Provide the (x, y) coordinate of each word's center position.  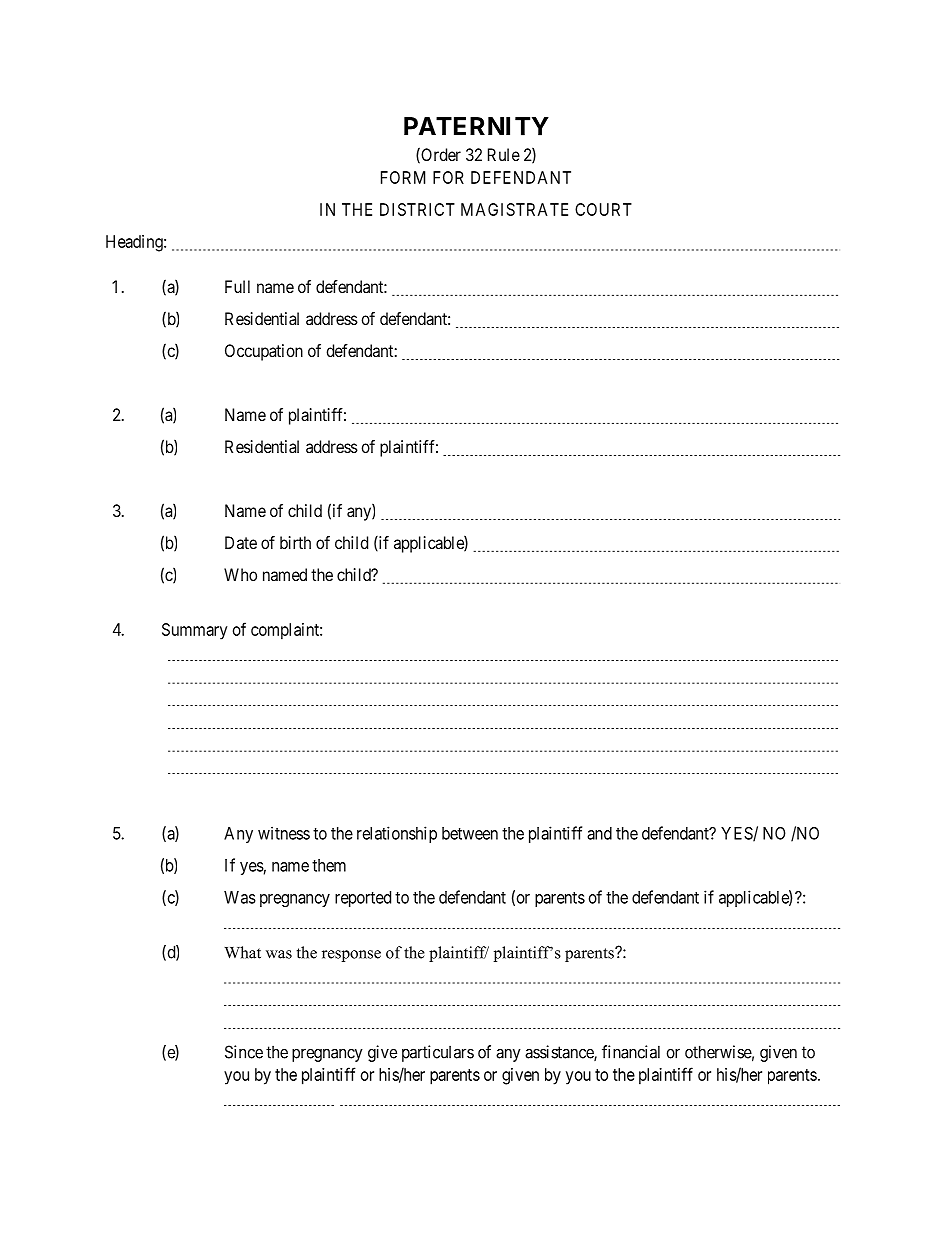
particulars (438, 1053)
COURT (603, 209)
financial (631, 1052)
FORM (403, 177)
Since (244, 1052)
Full (237, 286)
